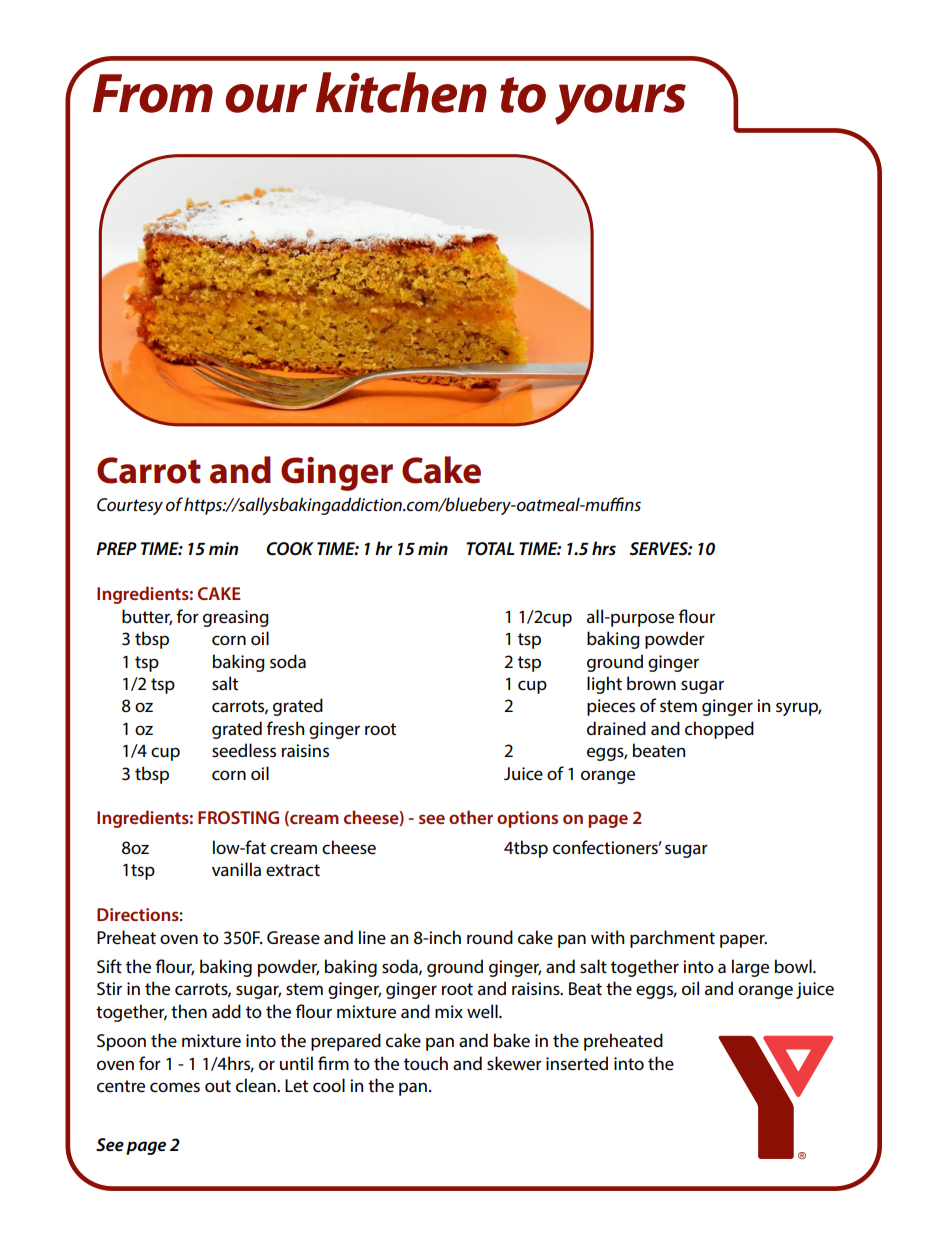  Describe the element at coordinates (471, 817) in the screenshot. I see `other` at that location.
